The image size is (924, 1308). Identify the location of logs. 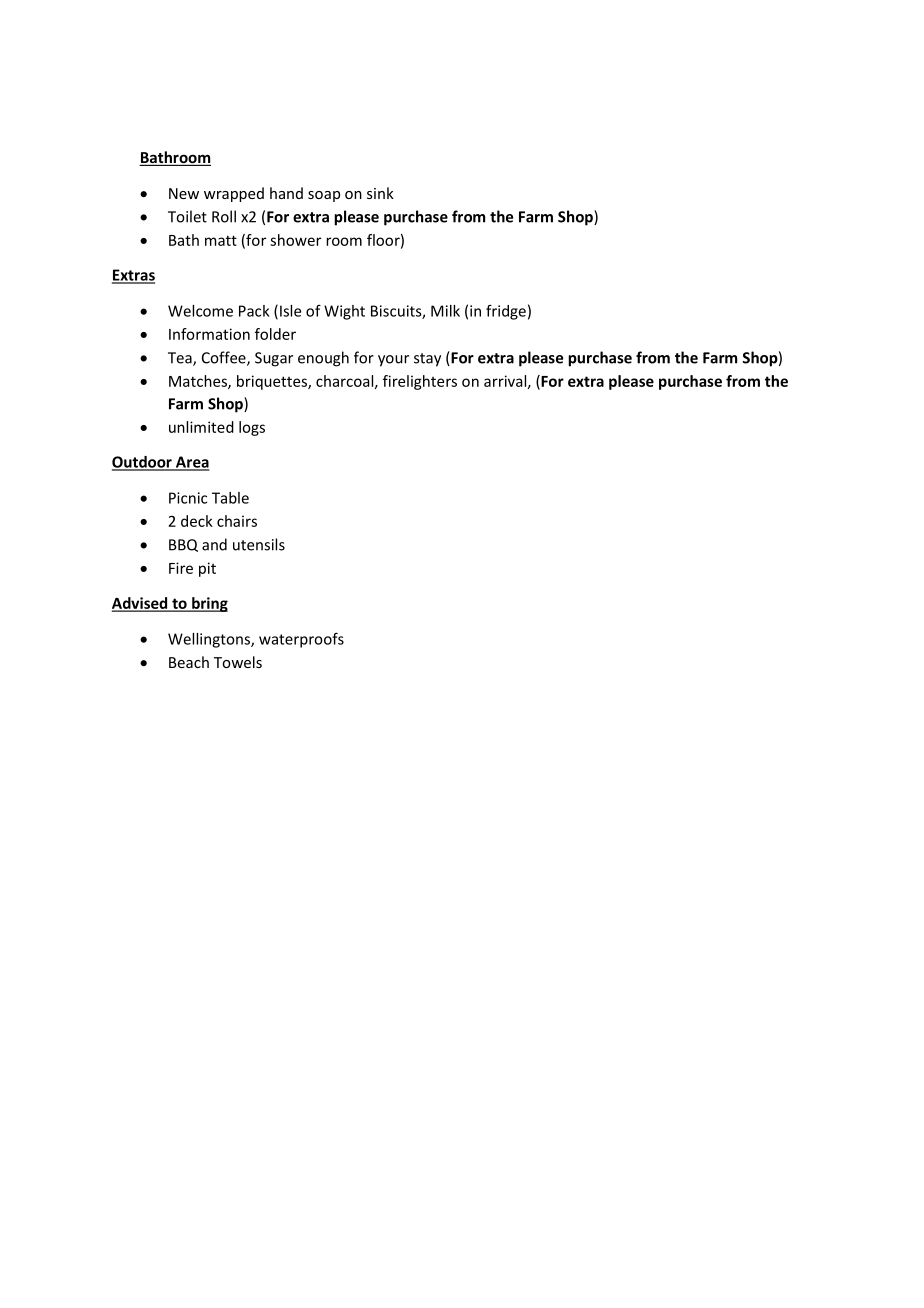
(252, 428).
